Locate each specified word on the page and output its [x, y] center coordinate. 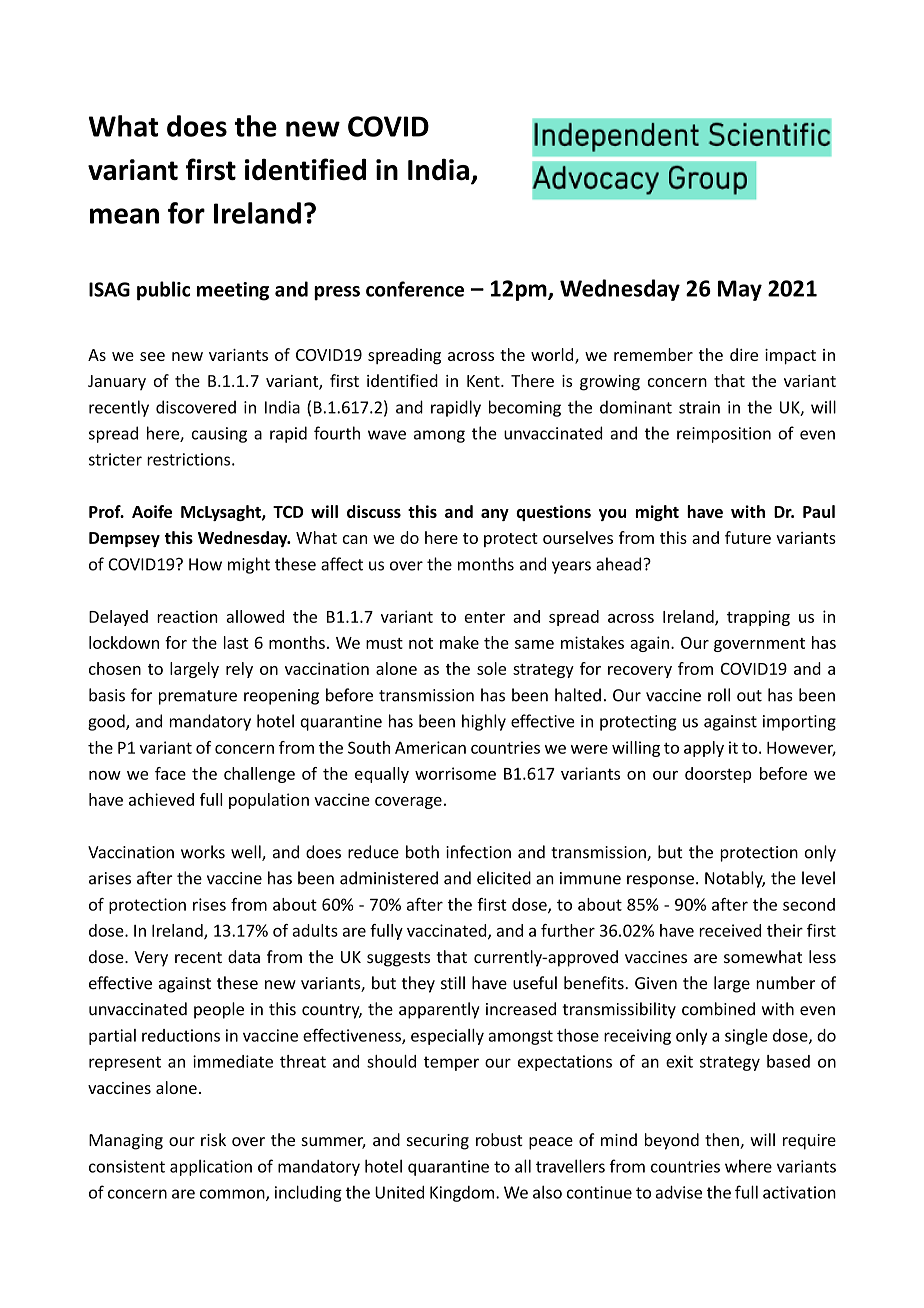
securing [438, 1142]
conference [415, 289]
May [740, 290]
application [211, 1168]
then [723, 1141]
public [163, 291]
